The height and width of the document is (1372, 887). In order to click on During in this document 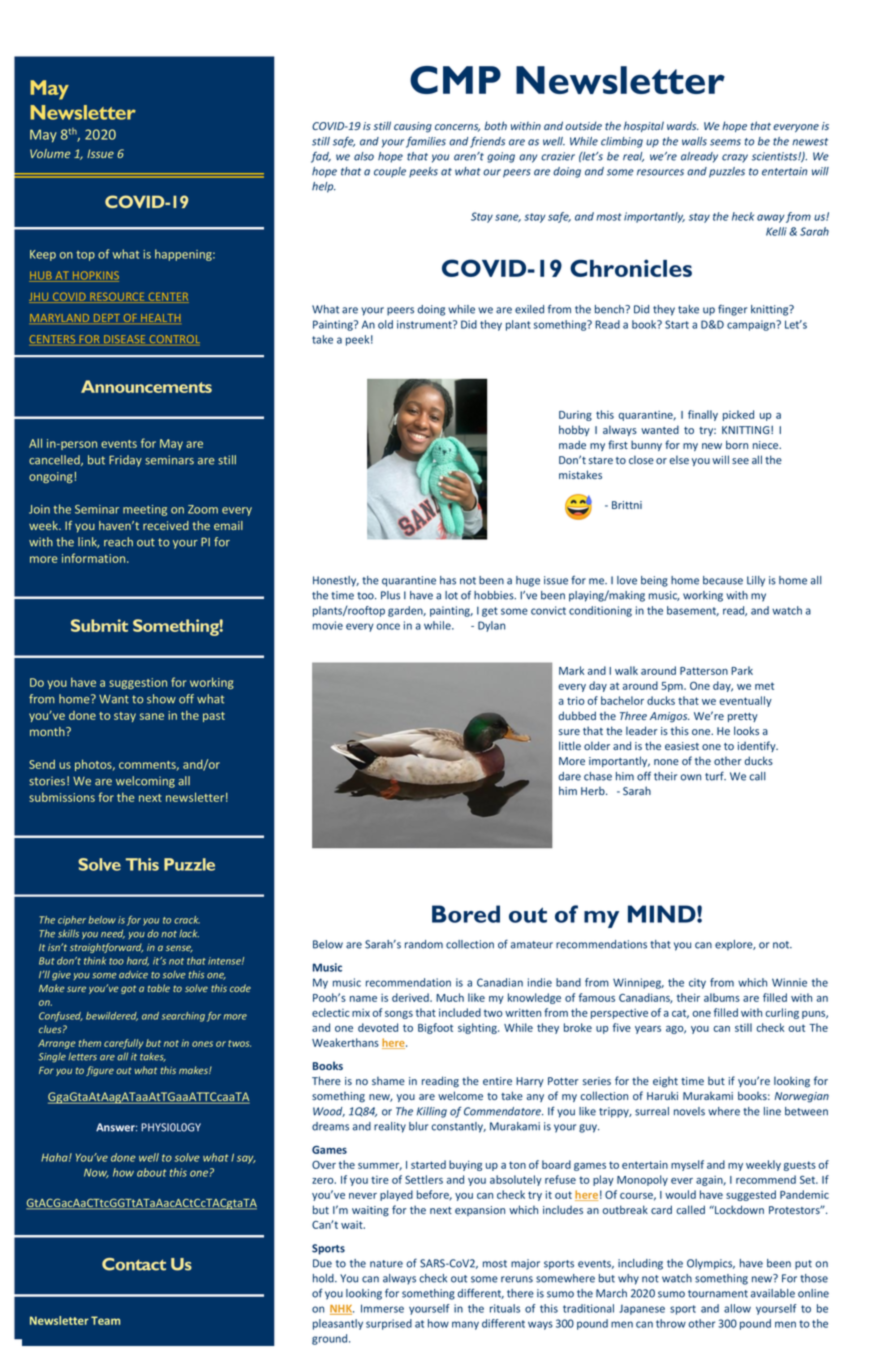, I will do `click(575, 416)`.
